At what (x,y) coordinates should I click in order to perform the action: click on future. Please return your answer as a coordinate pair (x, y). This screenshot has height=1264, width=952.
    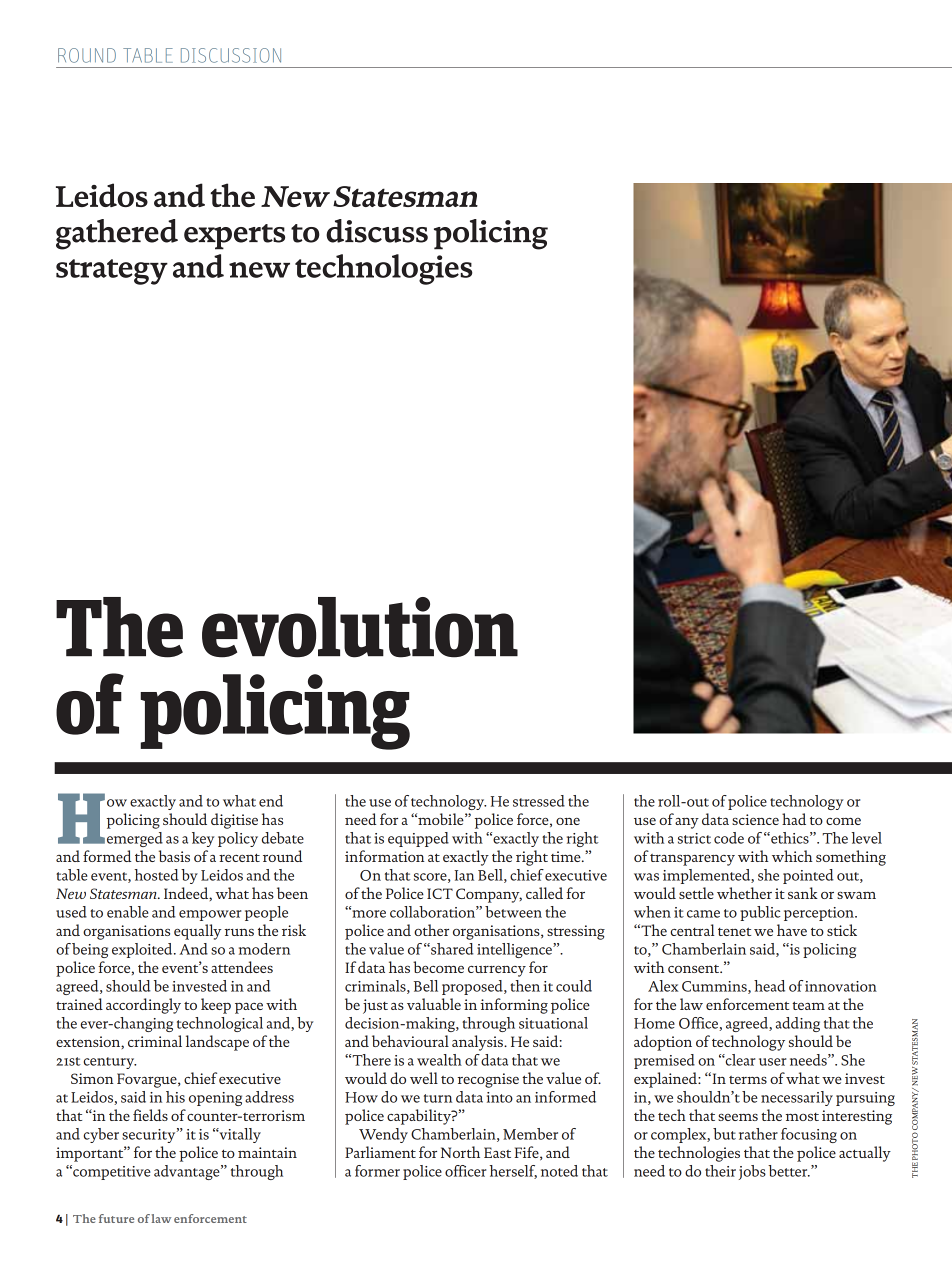
    Looking at the image, I should click on (116, 1218).
